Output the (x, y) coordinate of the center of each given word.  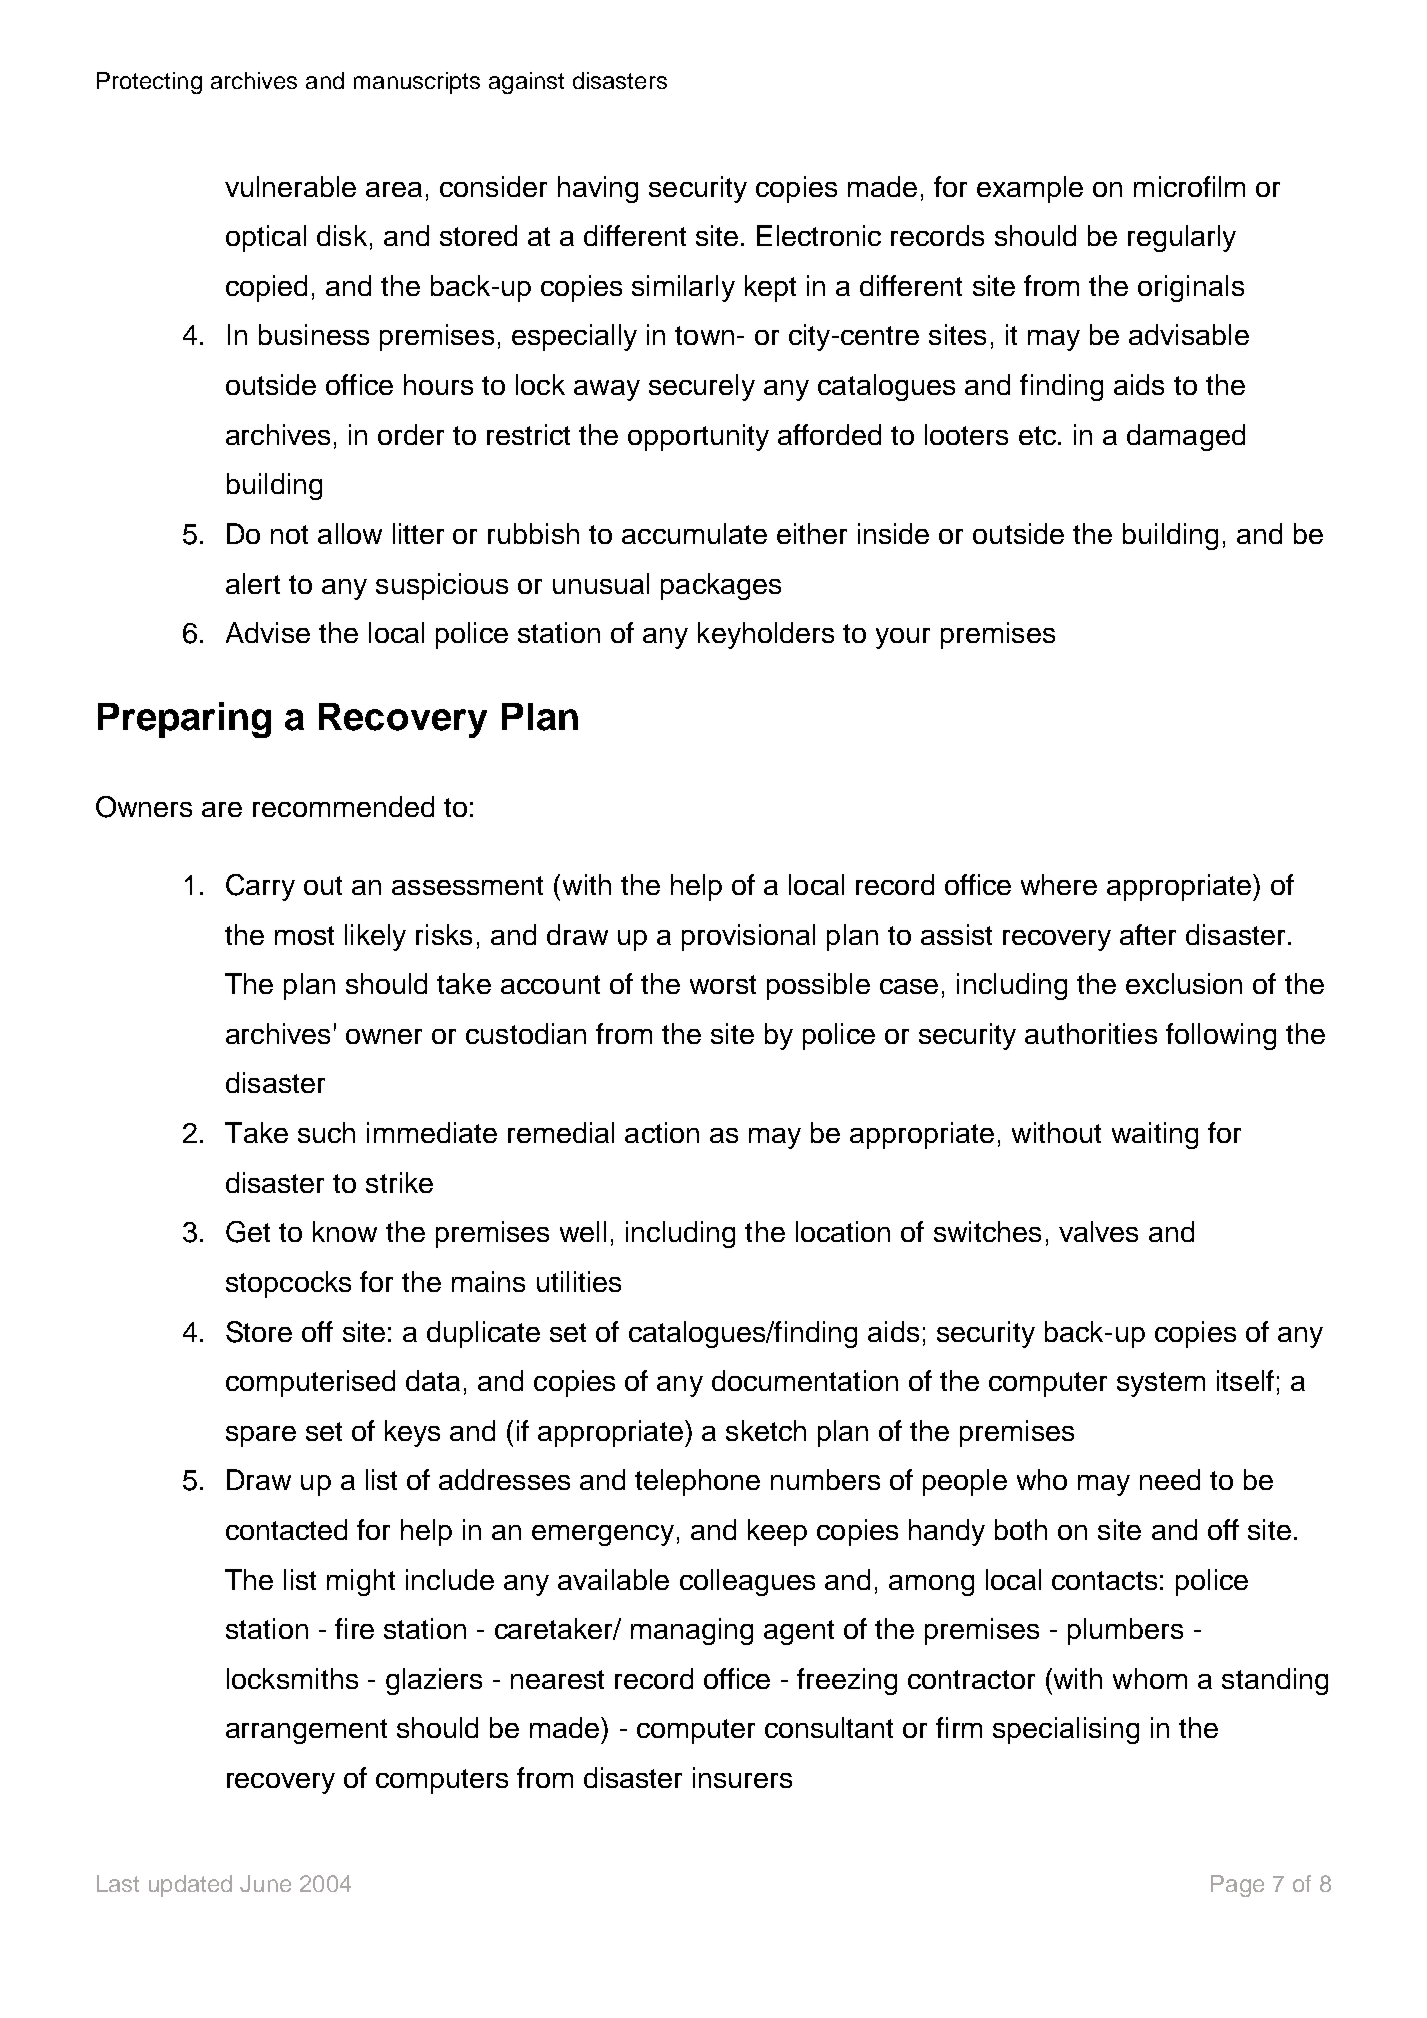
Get (248, 1232)
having (598, 189)
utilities (579, 1281)
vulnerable (290, 186)
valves (1098, 1231)
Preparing (184, 720)
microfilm (1189, 186)
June (265, 1883)
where (1059, 884)
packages (721, 586)
